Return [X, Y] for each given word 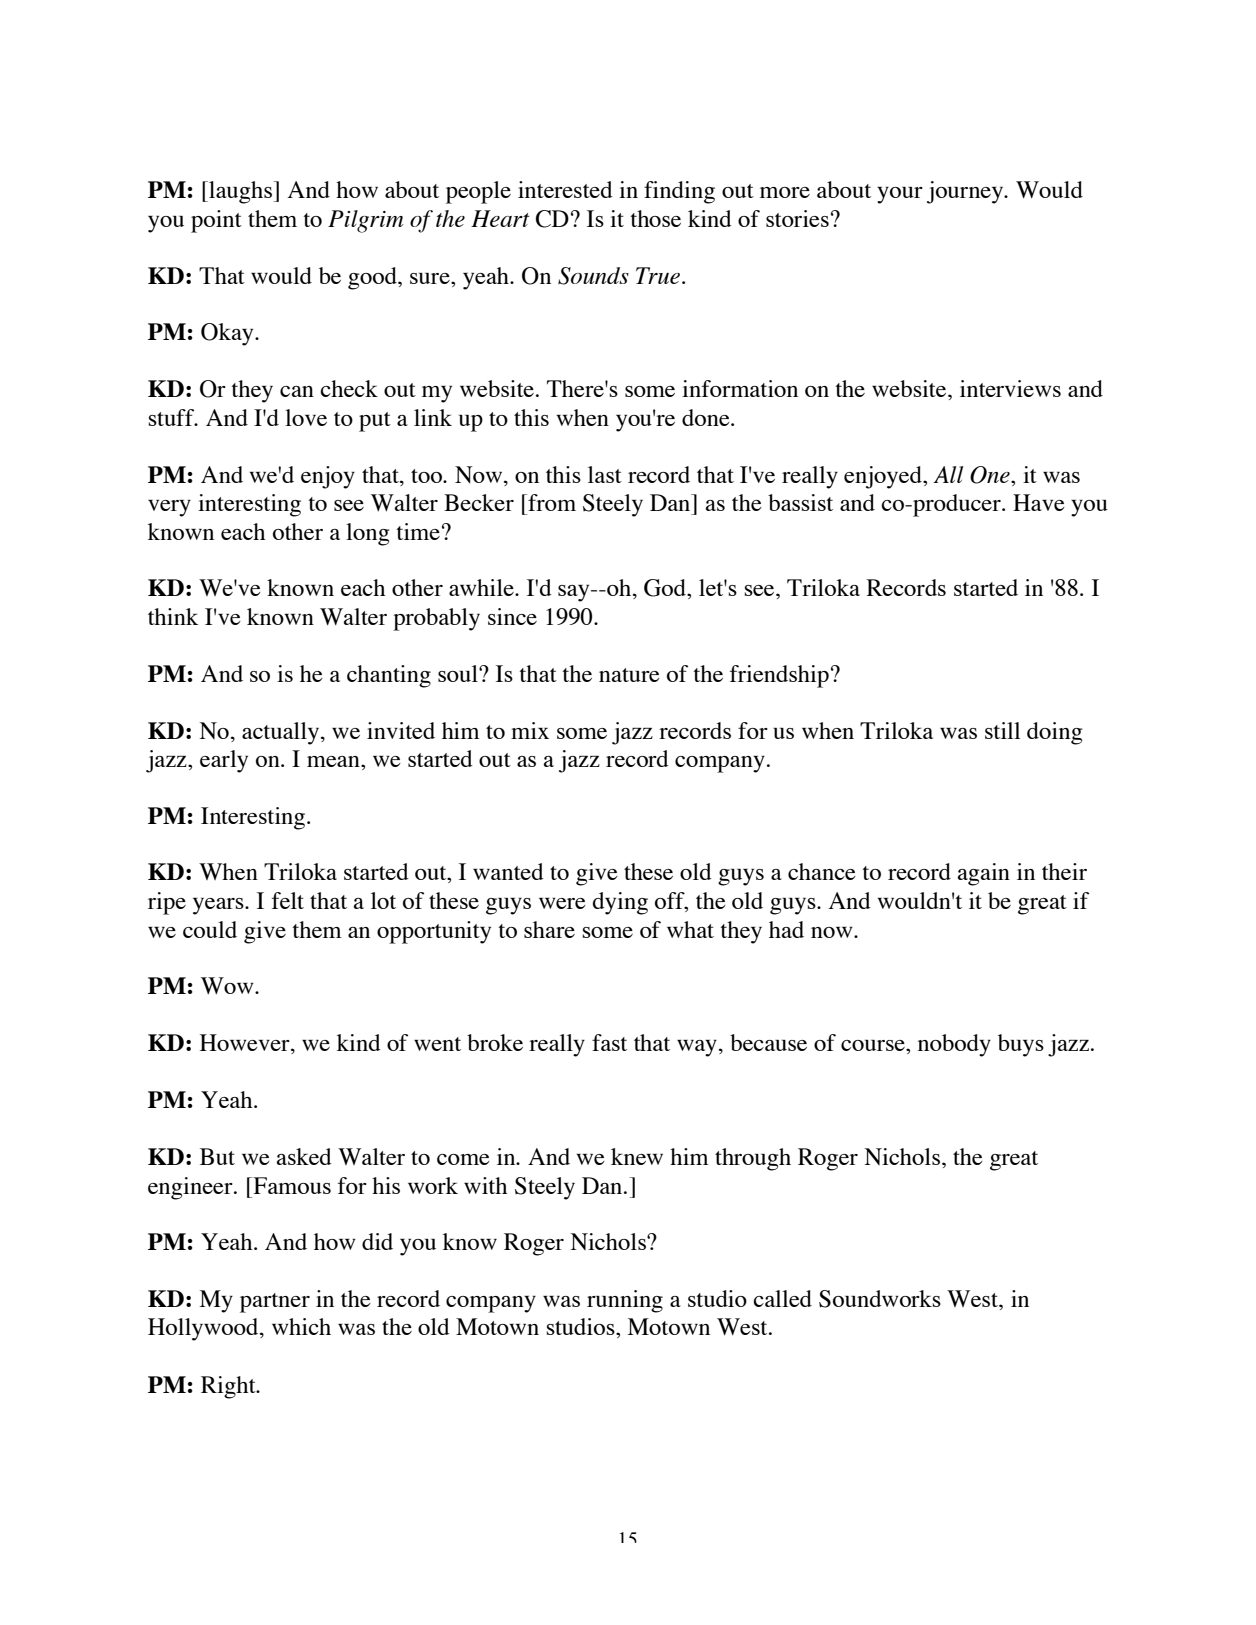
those [655, 218]
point [216, 221]
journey [966, 192]
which [301, 1326]
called [782, 1298]
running [625, 1301]
